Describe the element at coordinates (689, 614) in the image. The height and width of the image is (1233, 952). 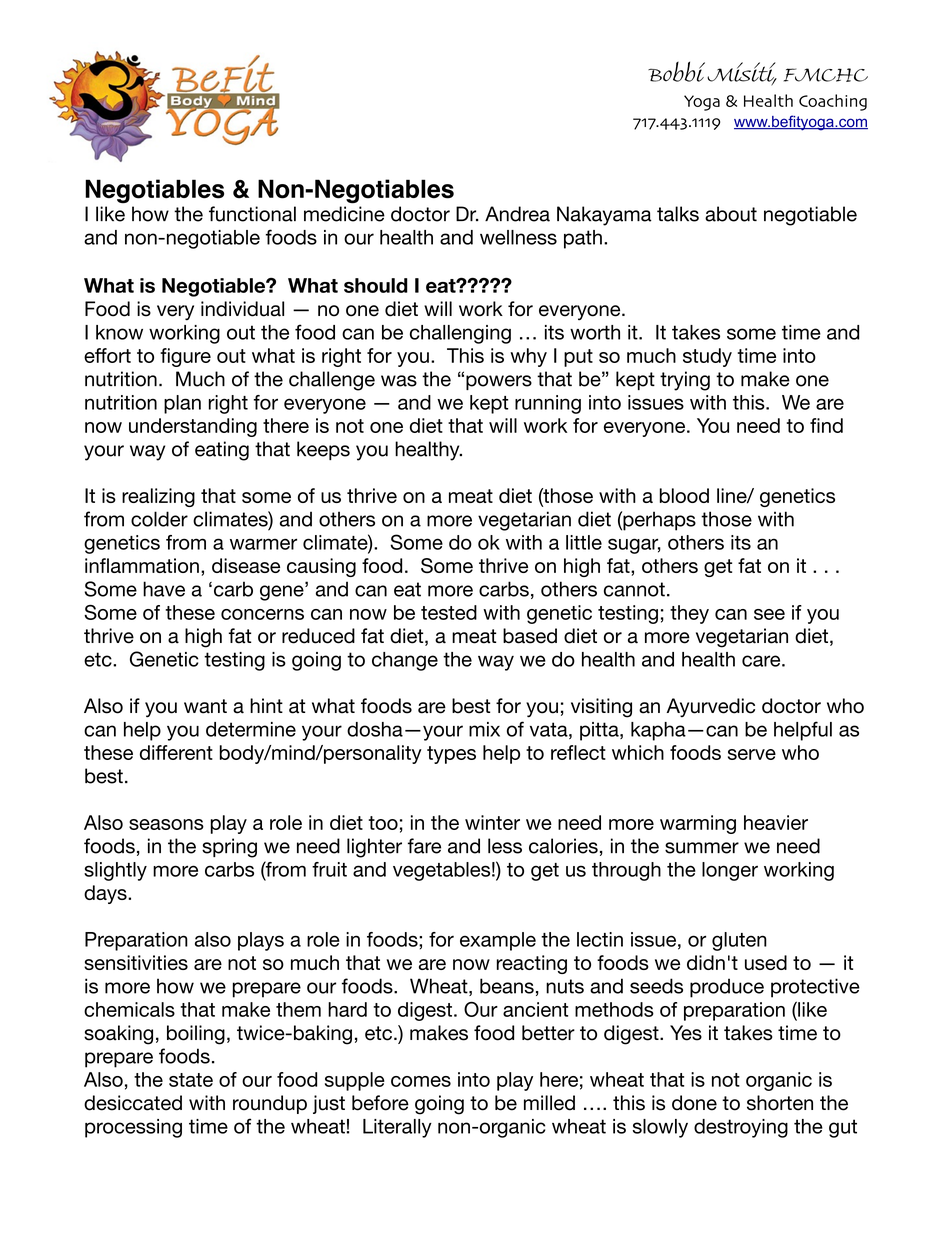
I see `they` at that location.
